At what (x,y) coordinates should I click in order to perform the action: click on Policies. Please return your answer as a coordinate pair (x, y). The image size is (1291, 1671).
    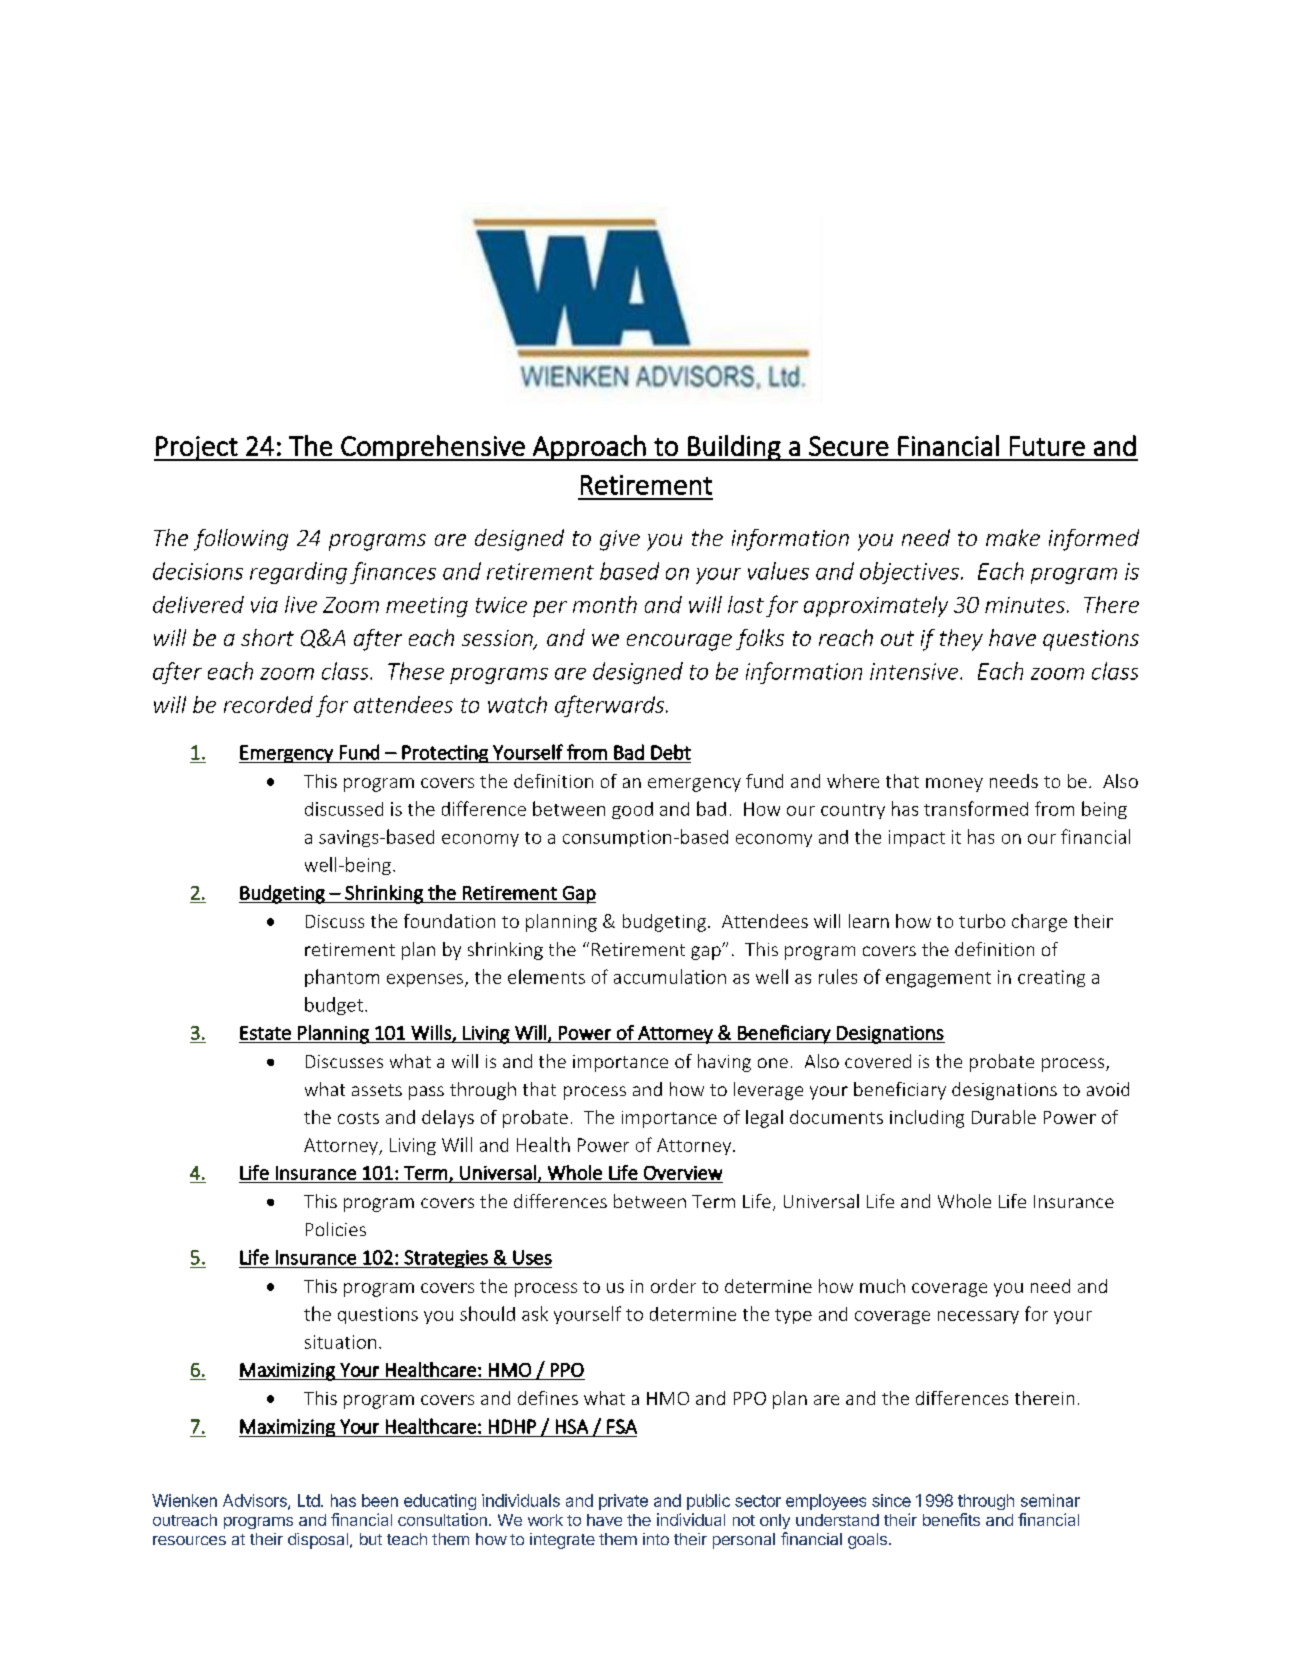
    Looking at the image, I should click on (336, 1229).
